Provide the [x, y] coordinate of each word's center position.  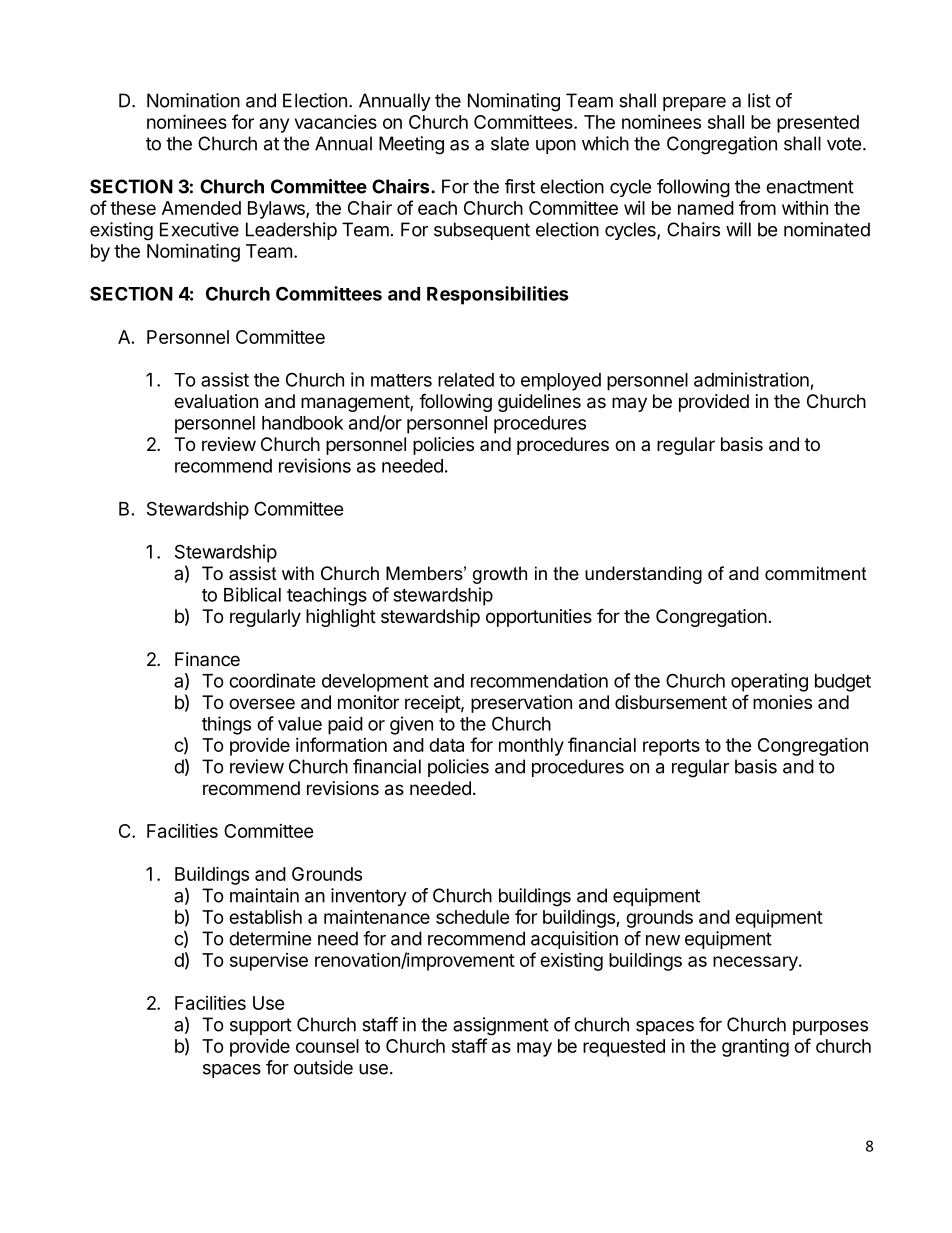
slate [510, 143]
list [759, 100]
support [261, 1026]
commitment [816, 573]
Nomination [193, 100]
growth [500, 575]
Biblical [252, 594]
